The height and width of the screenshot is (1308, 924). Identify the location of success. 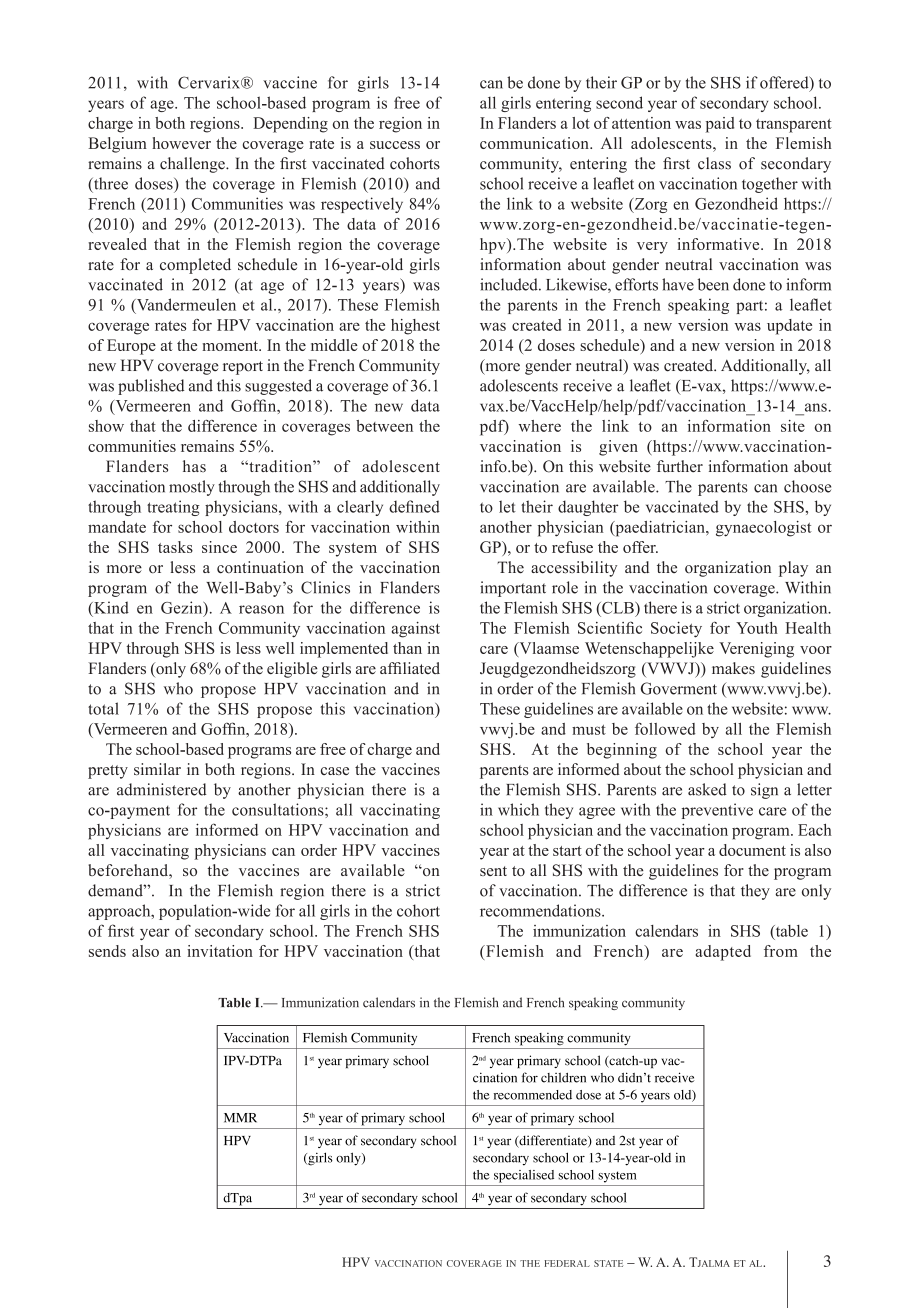
(395, 145).
